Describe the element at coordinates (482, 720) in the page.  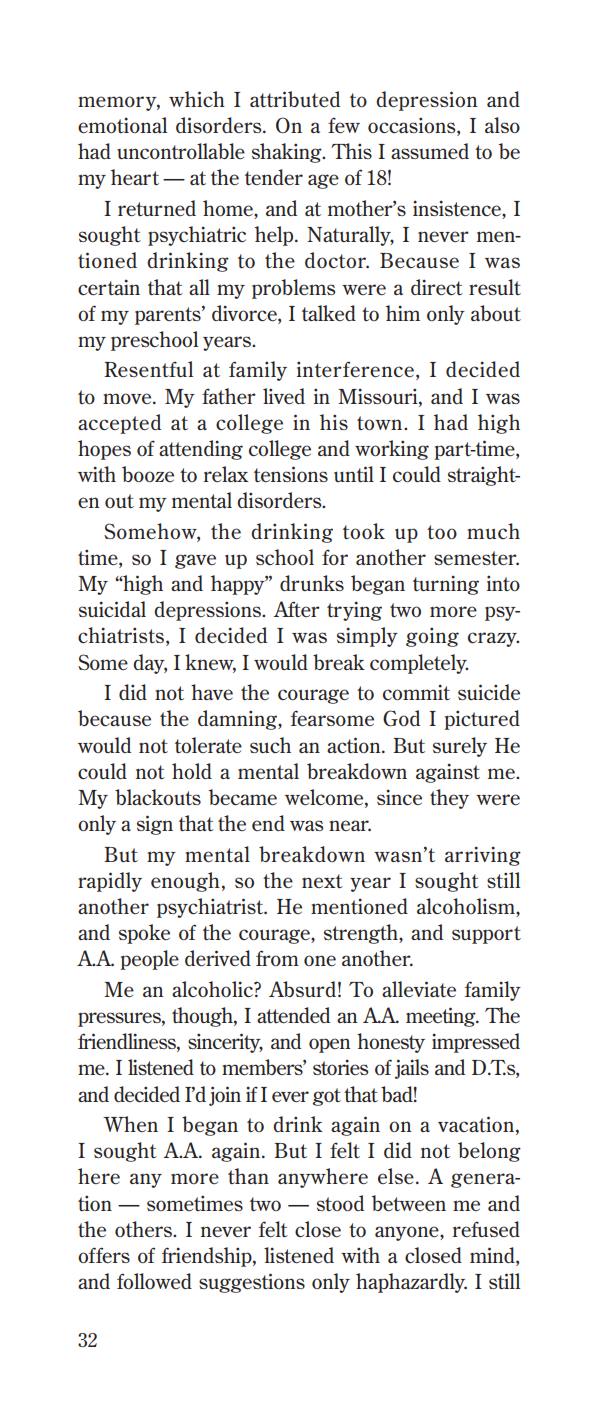
I see `pictured` at that location.
